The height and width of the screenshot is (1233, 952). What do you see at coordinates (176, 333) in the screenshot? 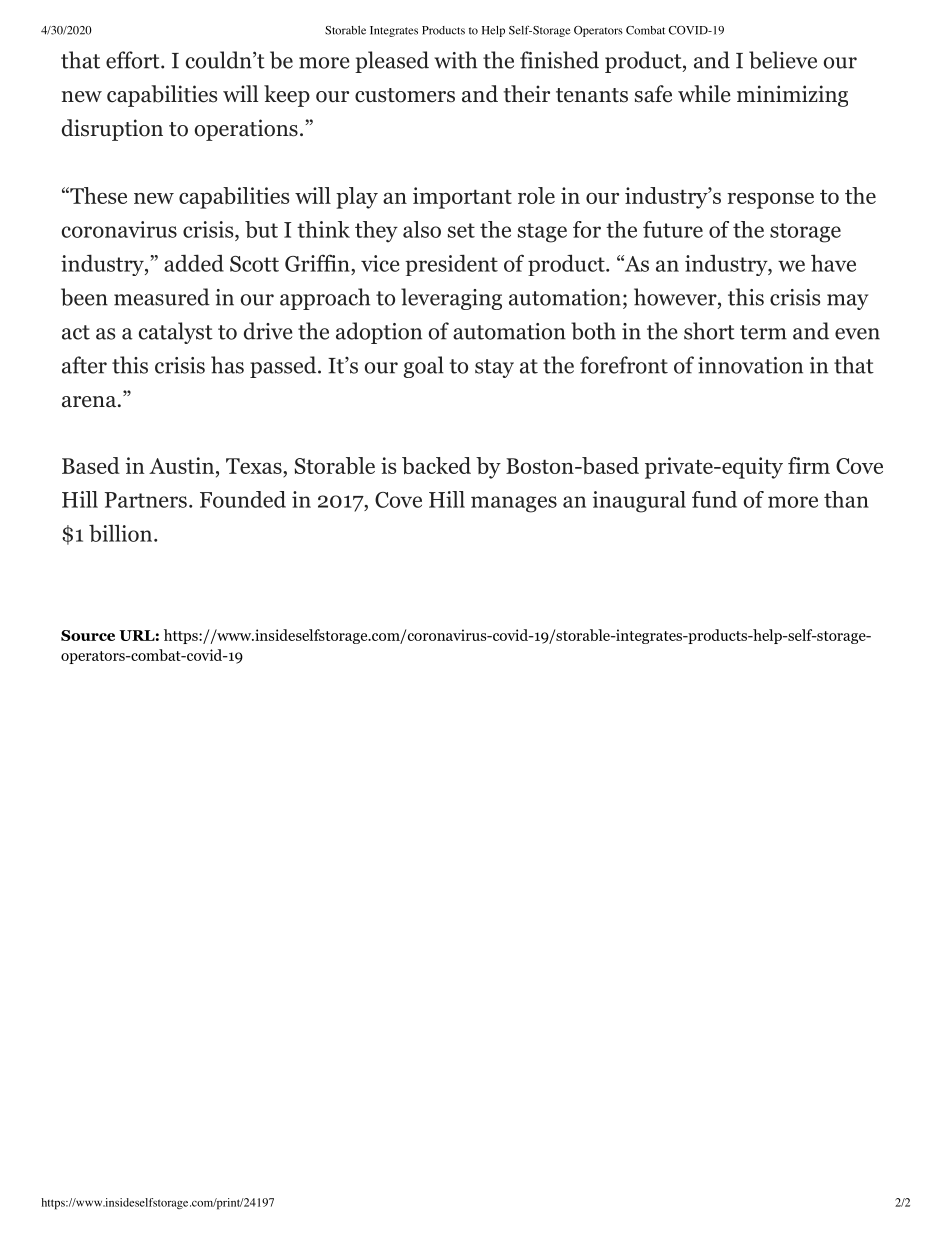
I see `catalyst` at bounding box center [176, 333].
